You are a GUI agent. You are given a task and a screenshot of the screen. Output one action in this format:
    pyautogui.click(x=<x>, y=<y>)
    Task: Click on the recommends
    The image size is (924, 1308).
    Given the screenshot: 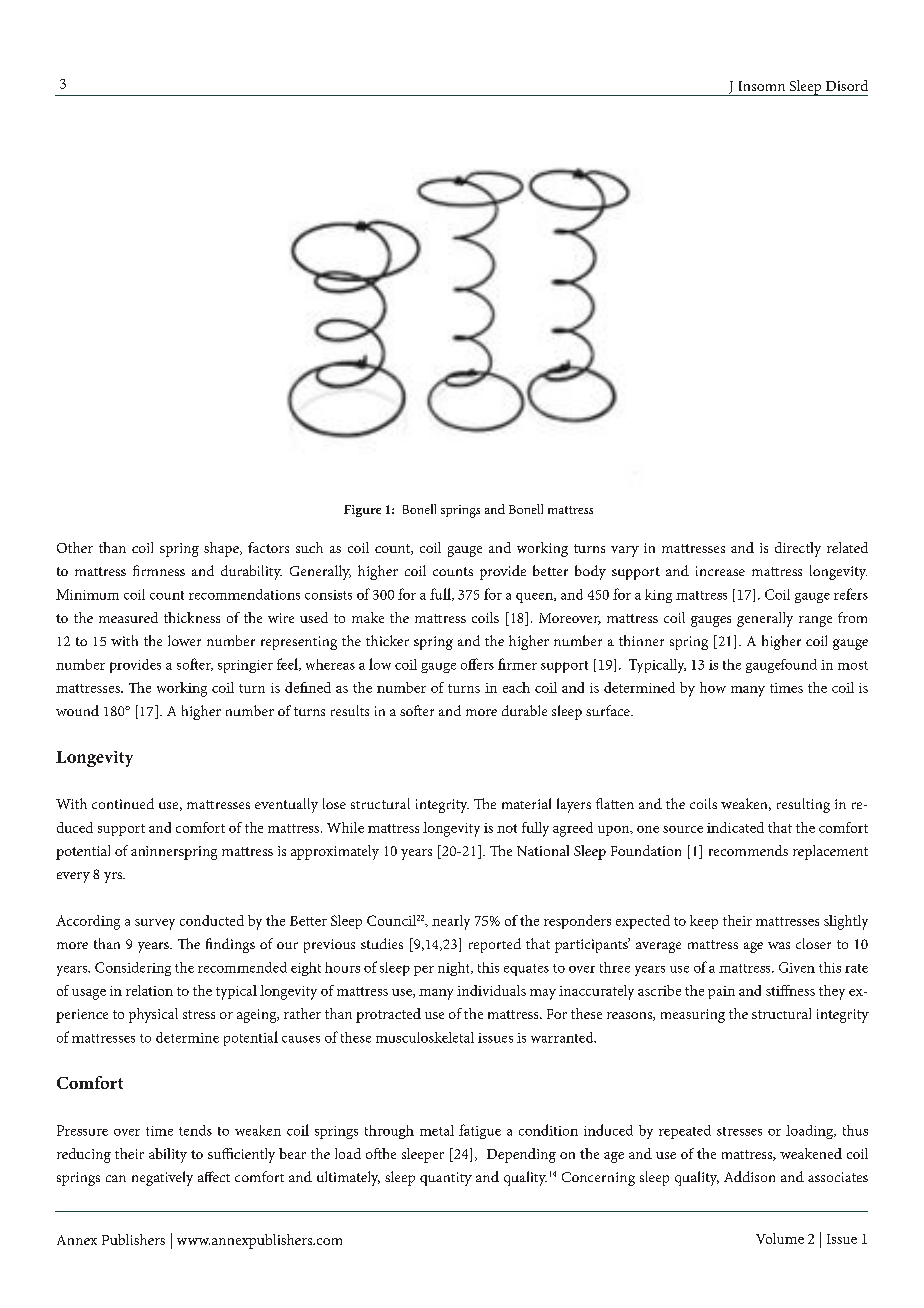 What is the action you would take?
    pyautogui.click(x=748, y=850)
